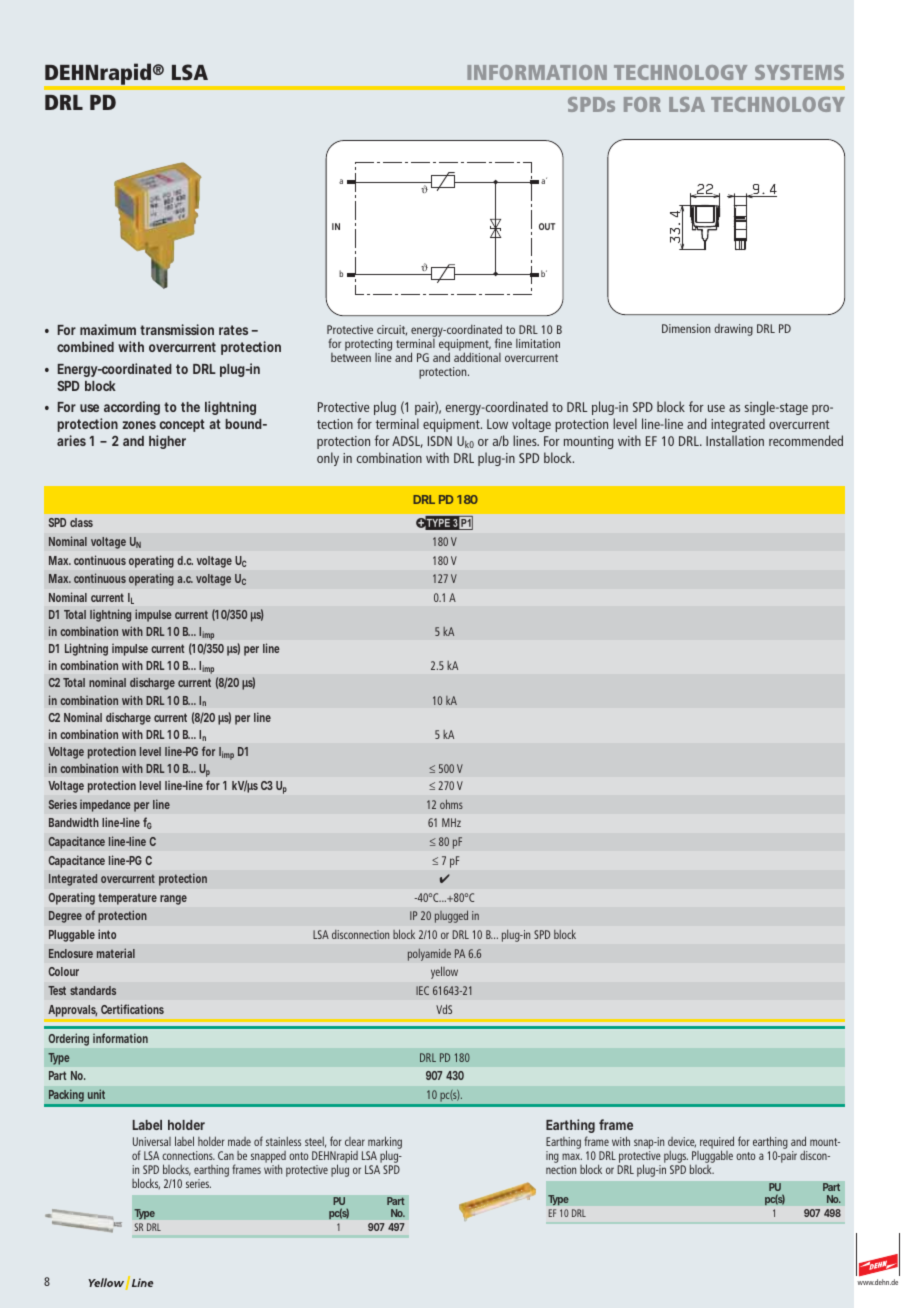 This screenshot has height=1308, width=924. Describe the element at coordinates (177, 329) in the screenshot. I see `transmission` at that location.
